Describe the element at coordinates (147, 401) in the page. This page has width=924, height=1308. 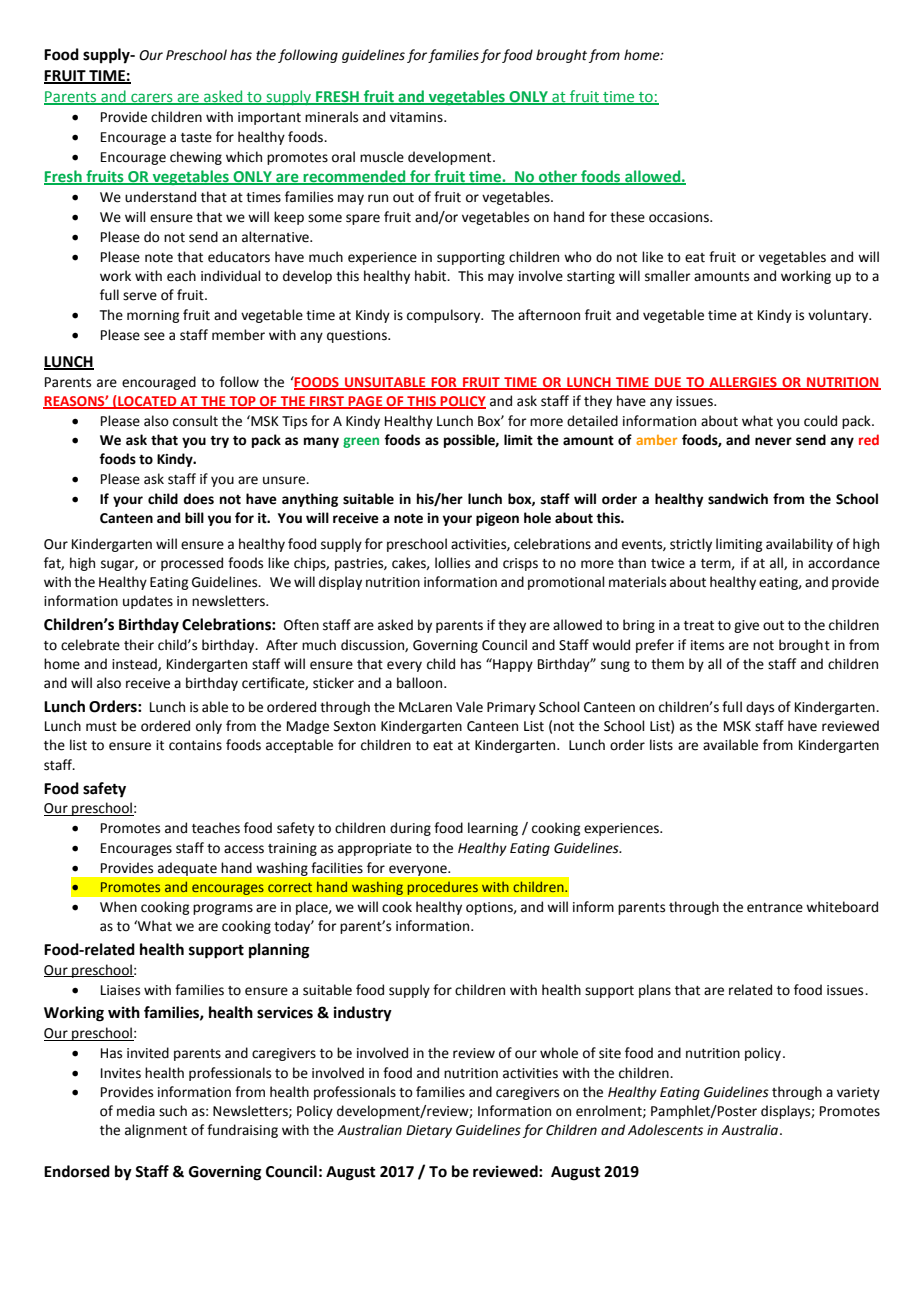
I see `LOCATED` at that location.
